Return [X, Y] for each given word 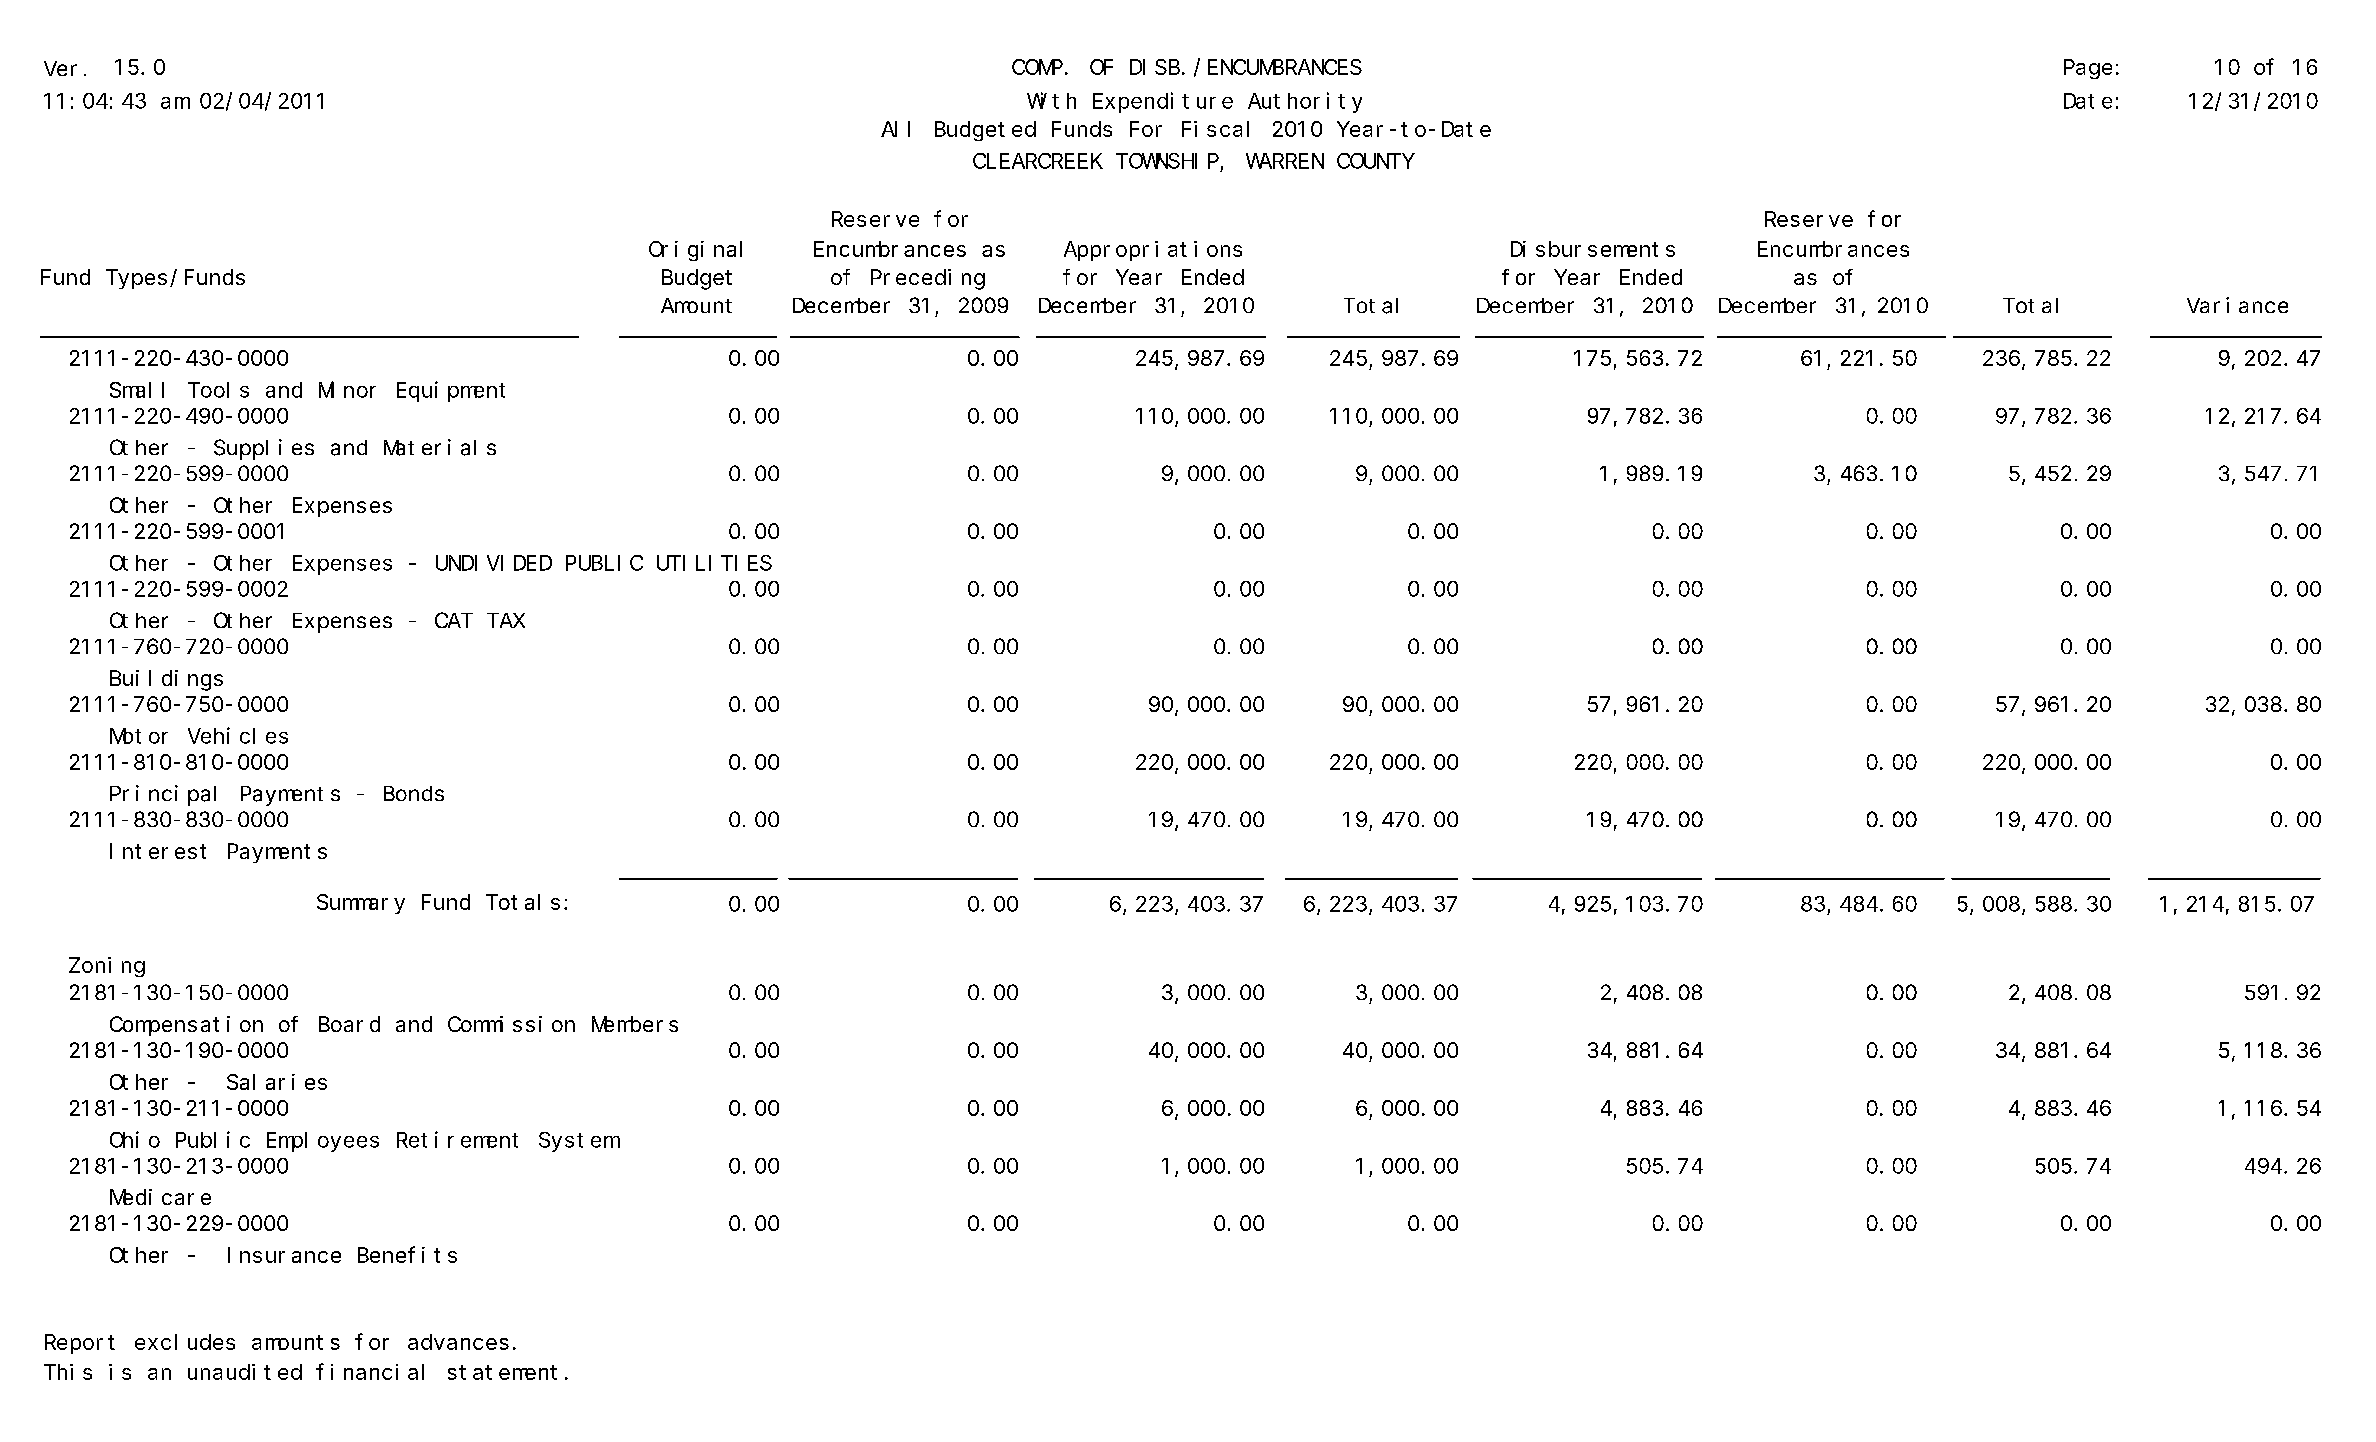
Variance [2237, 305]
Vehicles [238, 735]
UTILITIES [714, 563]
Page [2088, 69]
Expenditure [1163, 102]
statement [502, 1372]
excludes [185, 1342]
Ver [60, 69]
